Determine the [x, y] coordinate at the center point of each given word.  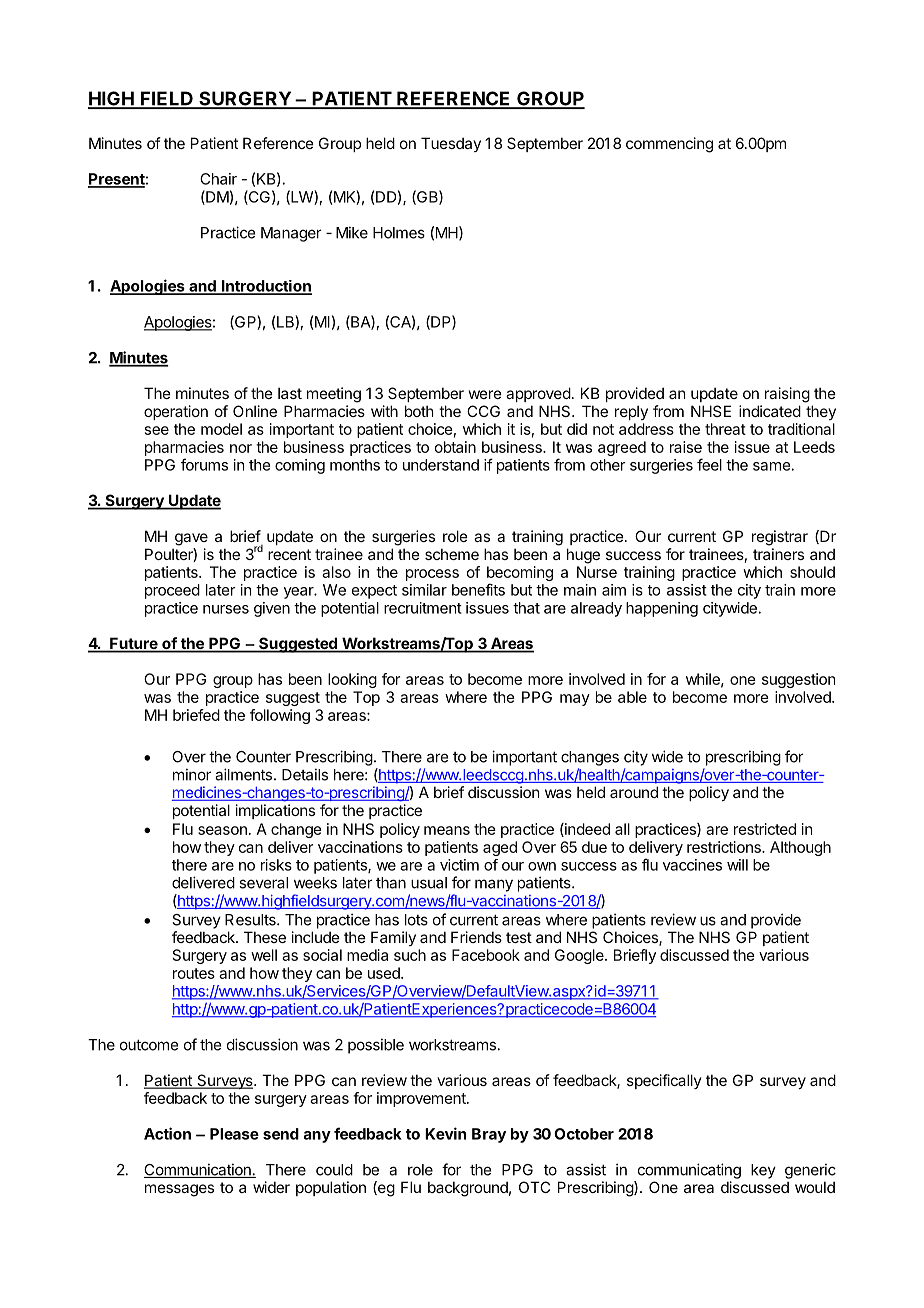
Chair [218, 179]
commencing [669, 145]
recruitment [423, 608]
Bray [489, 1135]
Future [134, 644]
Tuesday [451, 144]
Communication [198, 1170]
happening [662, 609]
